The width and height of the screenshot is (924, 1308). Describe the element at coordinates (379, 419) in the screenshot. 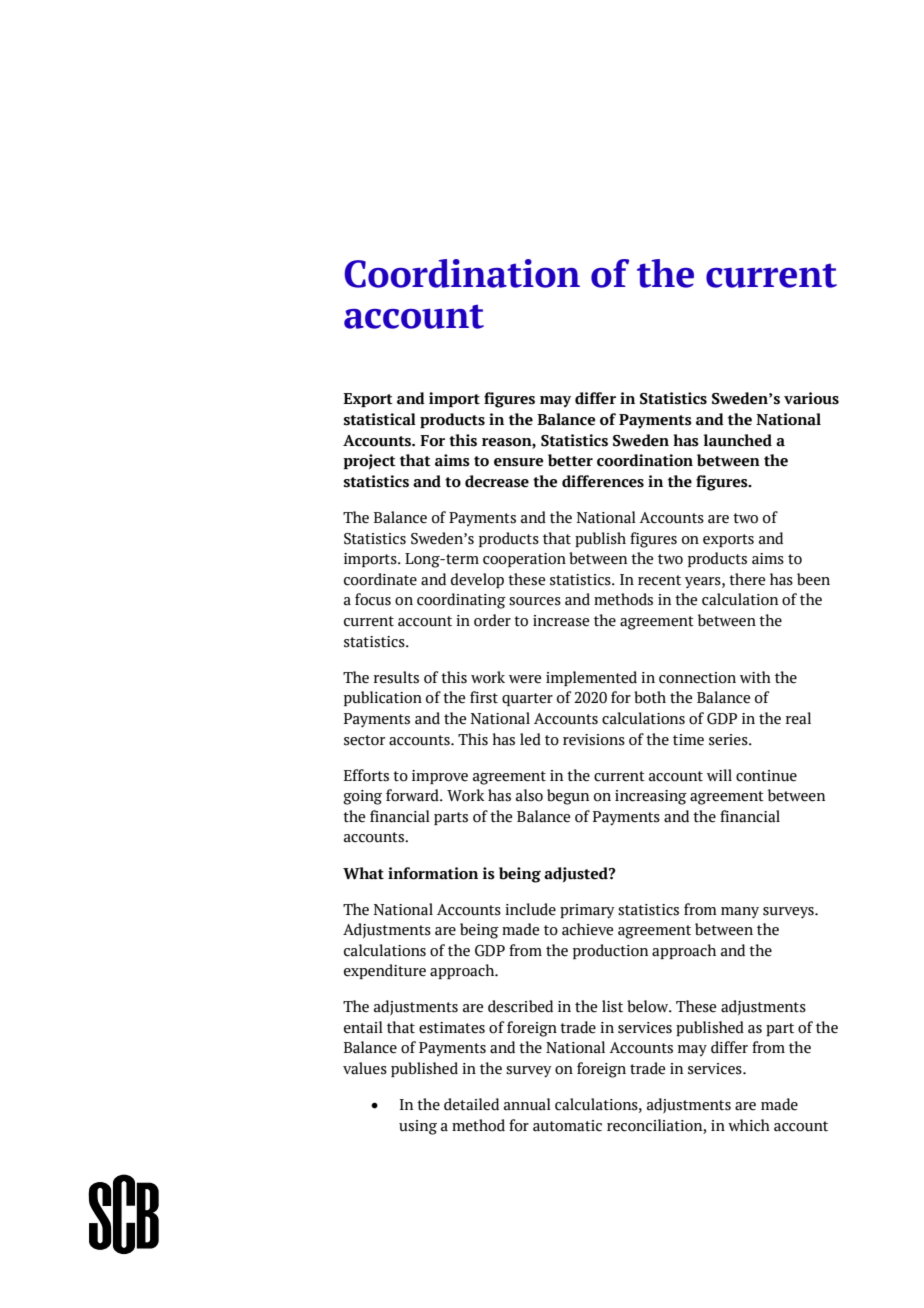

I see `statistical` at that location.
